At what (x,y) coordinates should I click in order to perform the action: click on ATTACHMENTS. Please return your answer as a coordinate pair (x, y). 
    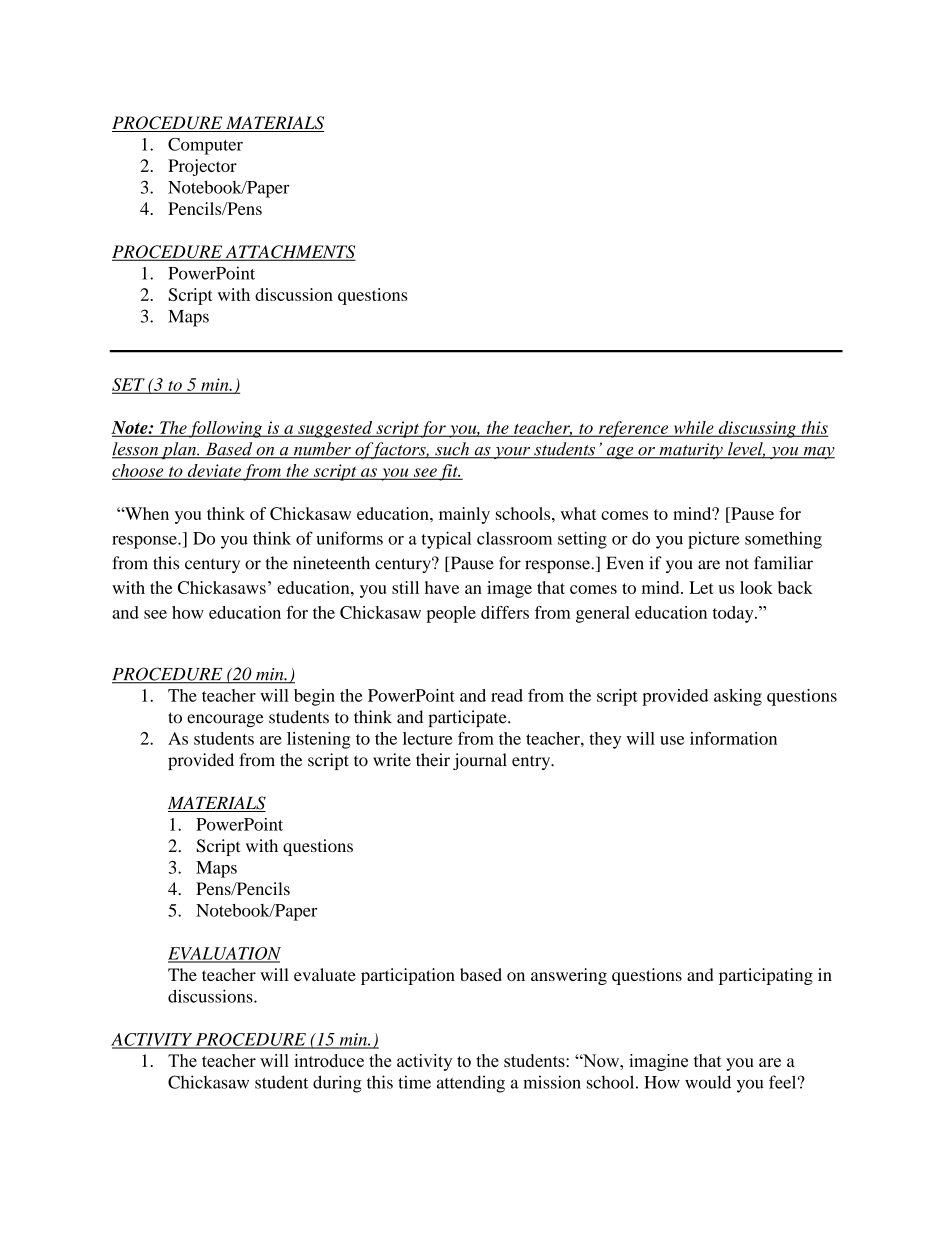
    Looking at the image, I should click on (289, 253).
